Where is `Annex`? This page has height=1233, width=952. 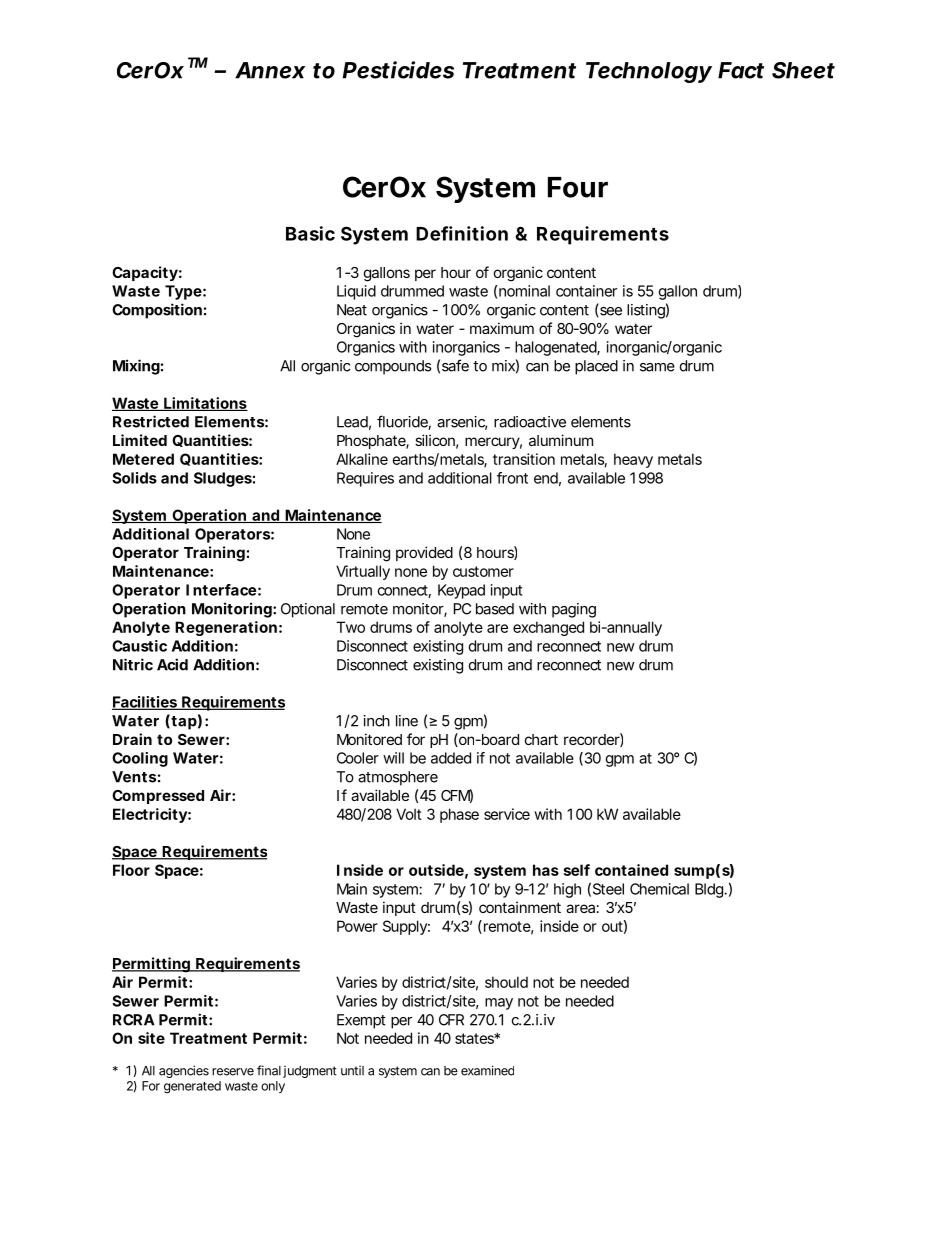
Annex is located at coordinates (270, 70).
